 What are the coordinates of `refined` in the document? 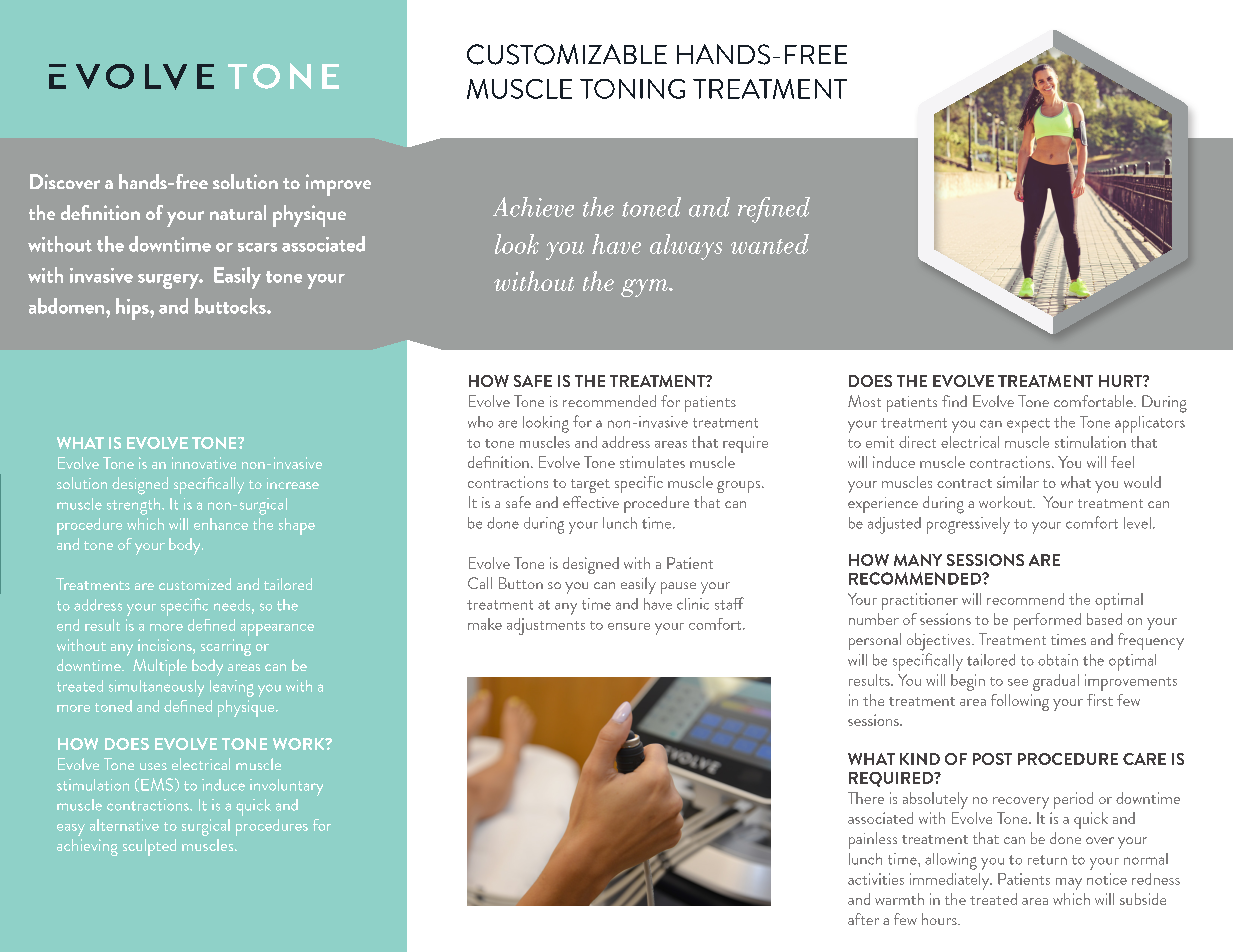 It's located at (774, 210).
